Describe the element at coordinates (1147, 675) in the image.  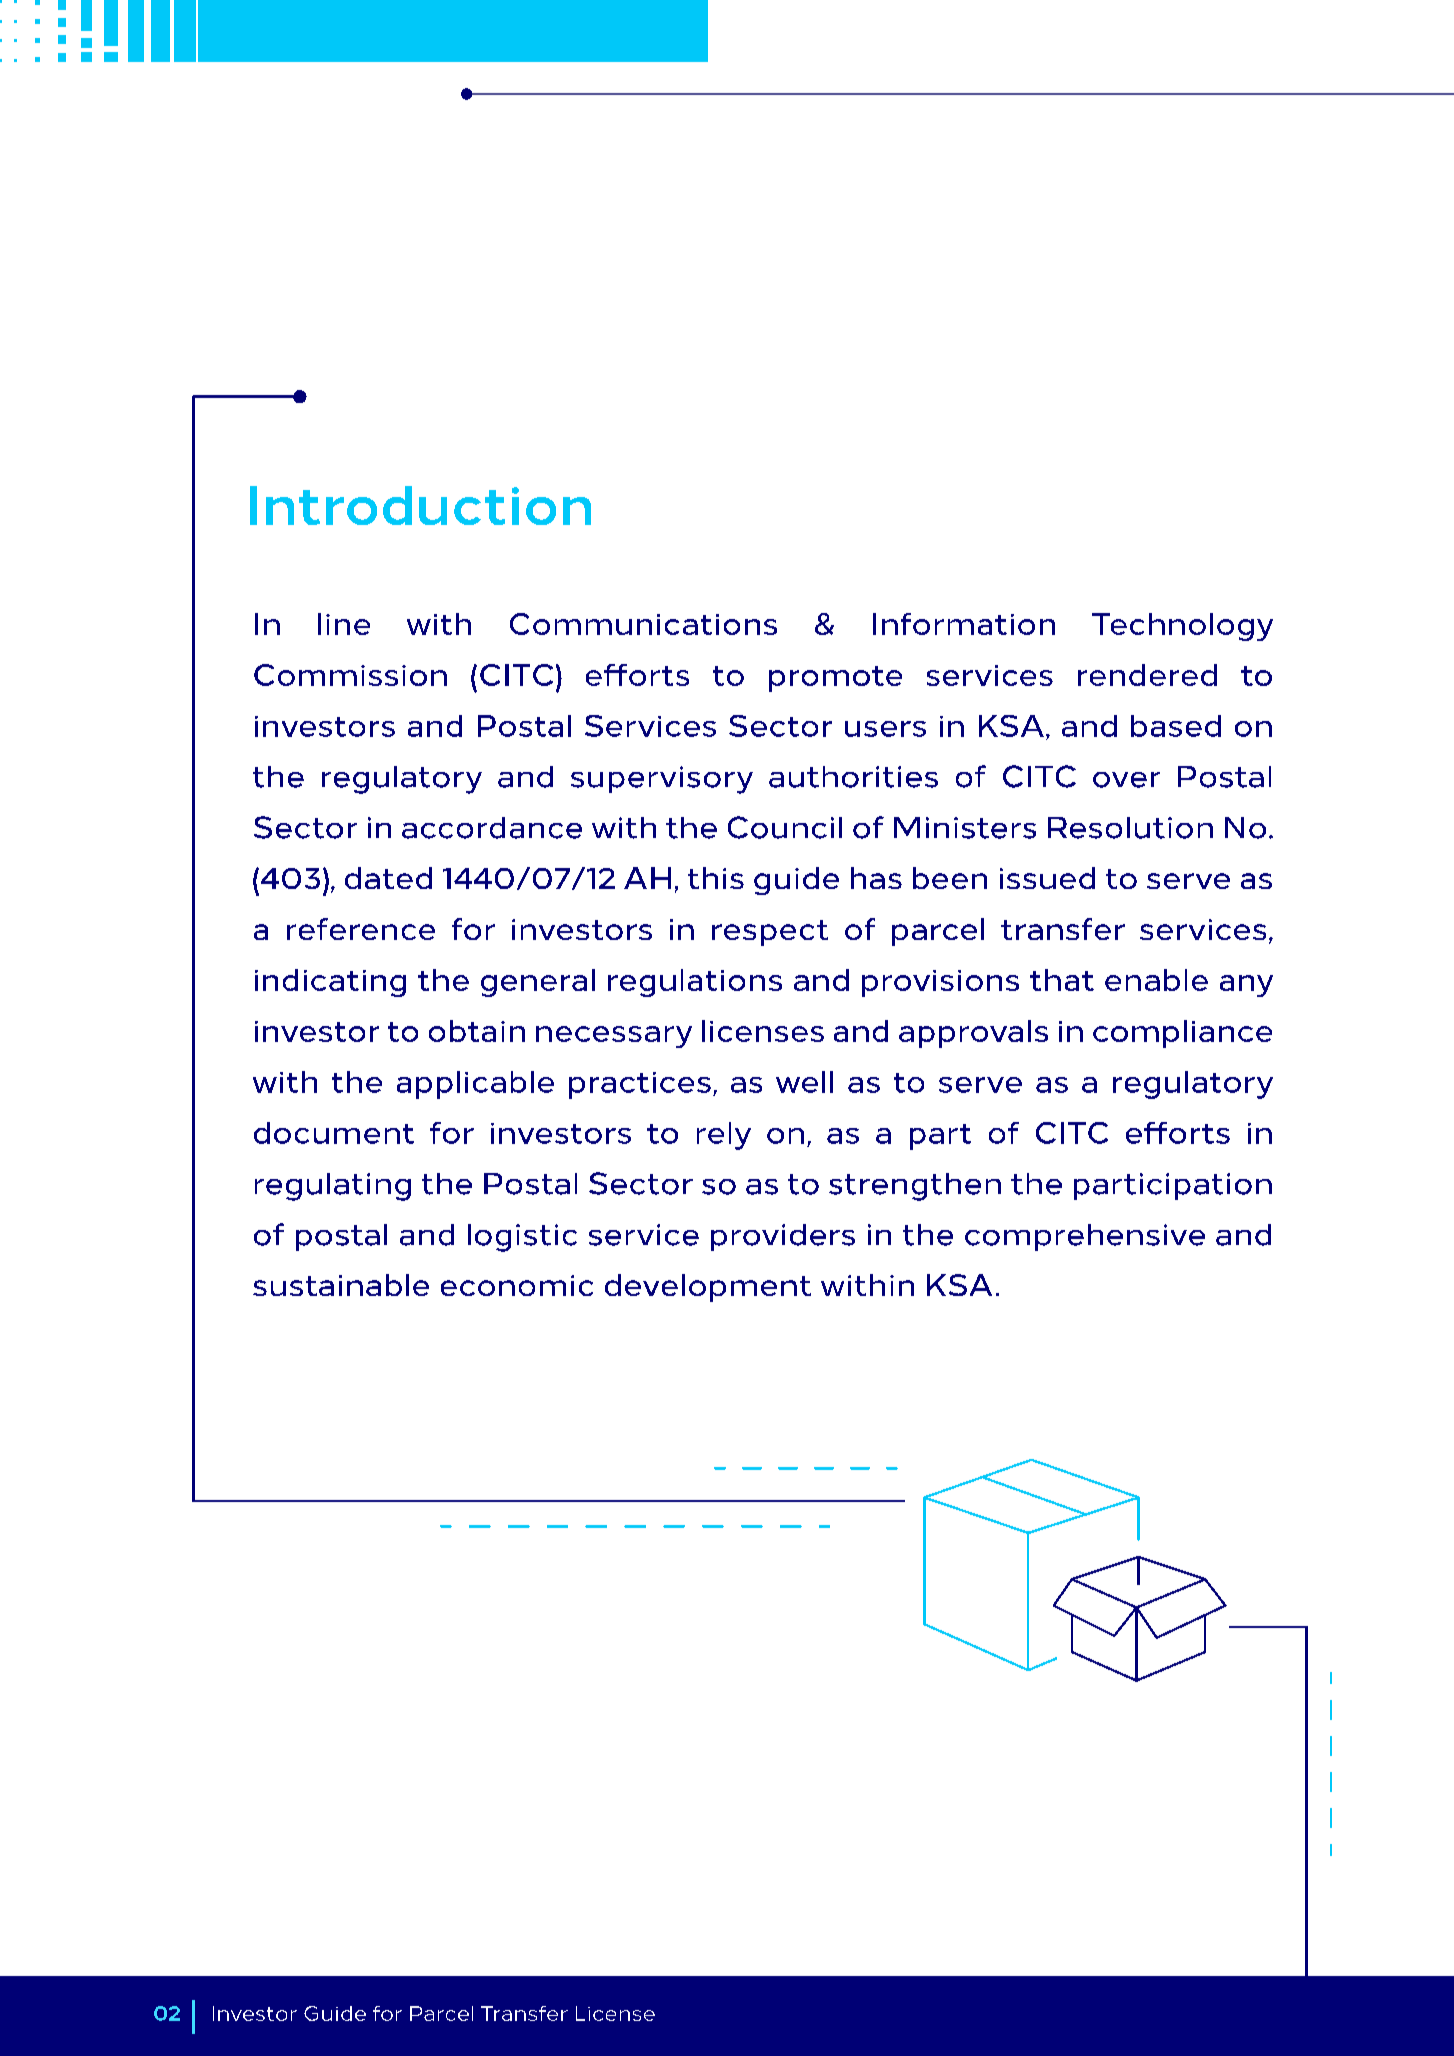
I see `rendered` at that location.
